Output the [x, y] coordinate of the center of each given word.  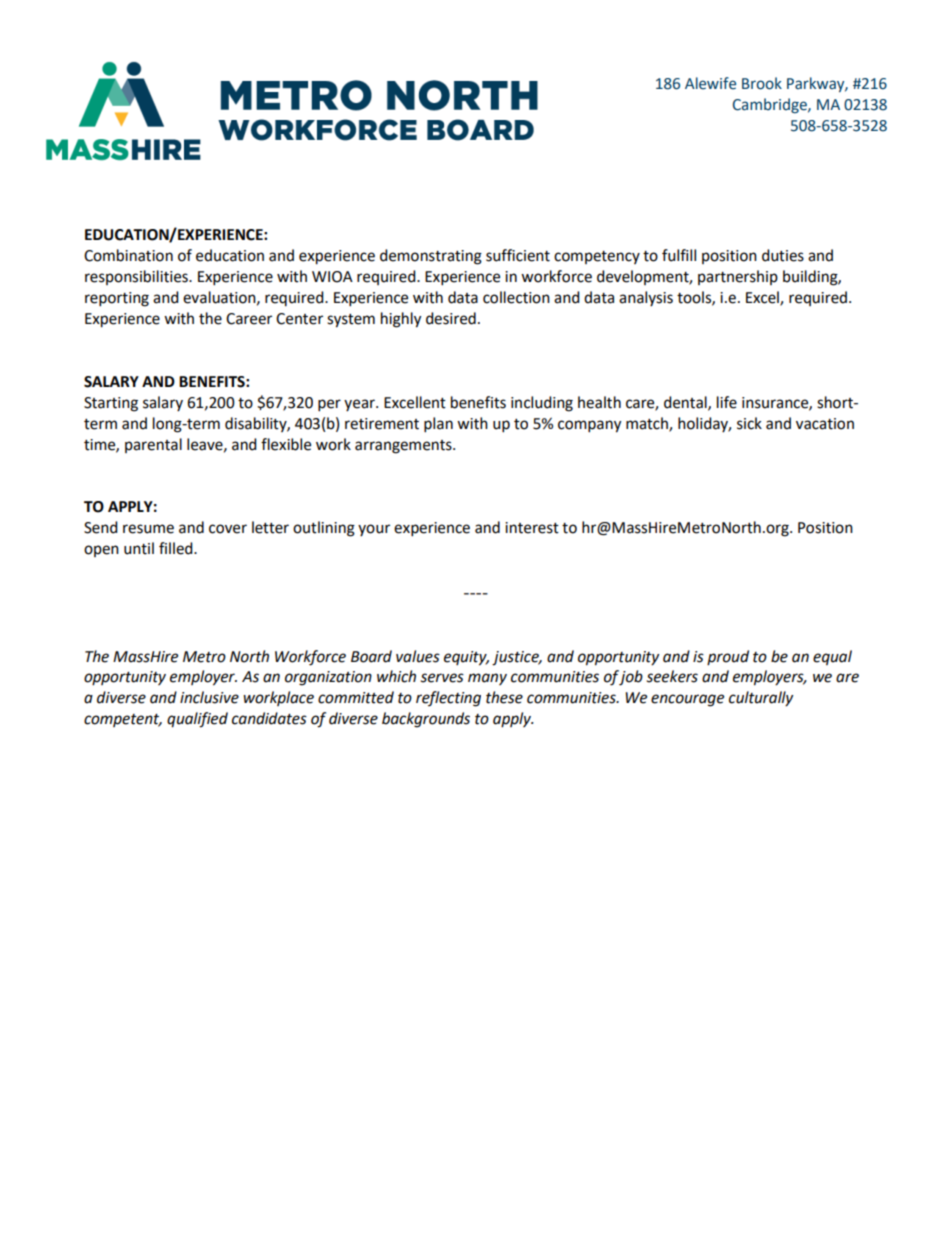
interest [532, 528]
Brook [762, 83]
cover [228, 529]
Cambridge [771, 105]
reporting [117, 299]
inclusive [209, 697]
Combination [128, 255]
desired [451, 318]
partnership [738, 277]
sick [749, 423]
